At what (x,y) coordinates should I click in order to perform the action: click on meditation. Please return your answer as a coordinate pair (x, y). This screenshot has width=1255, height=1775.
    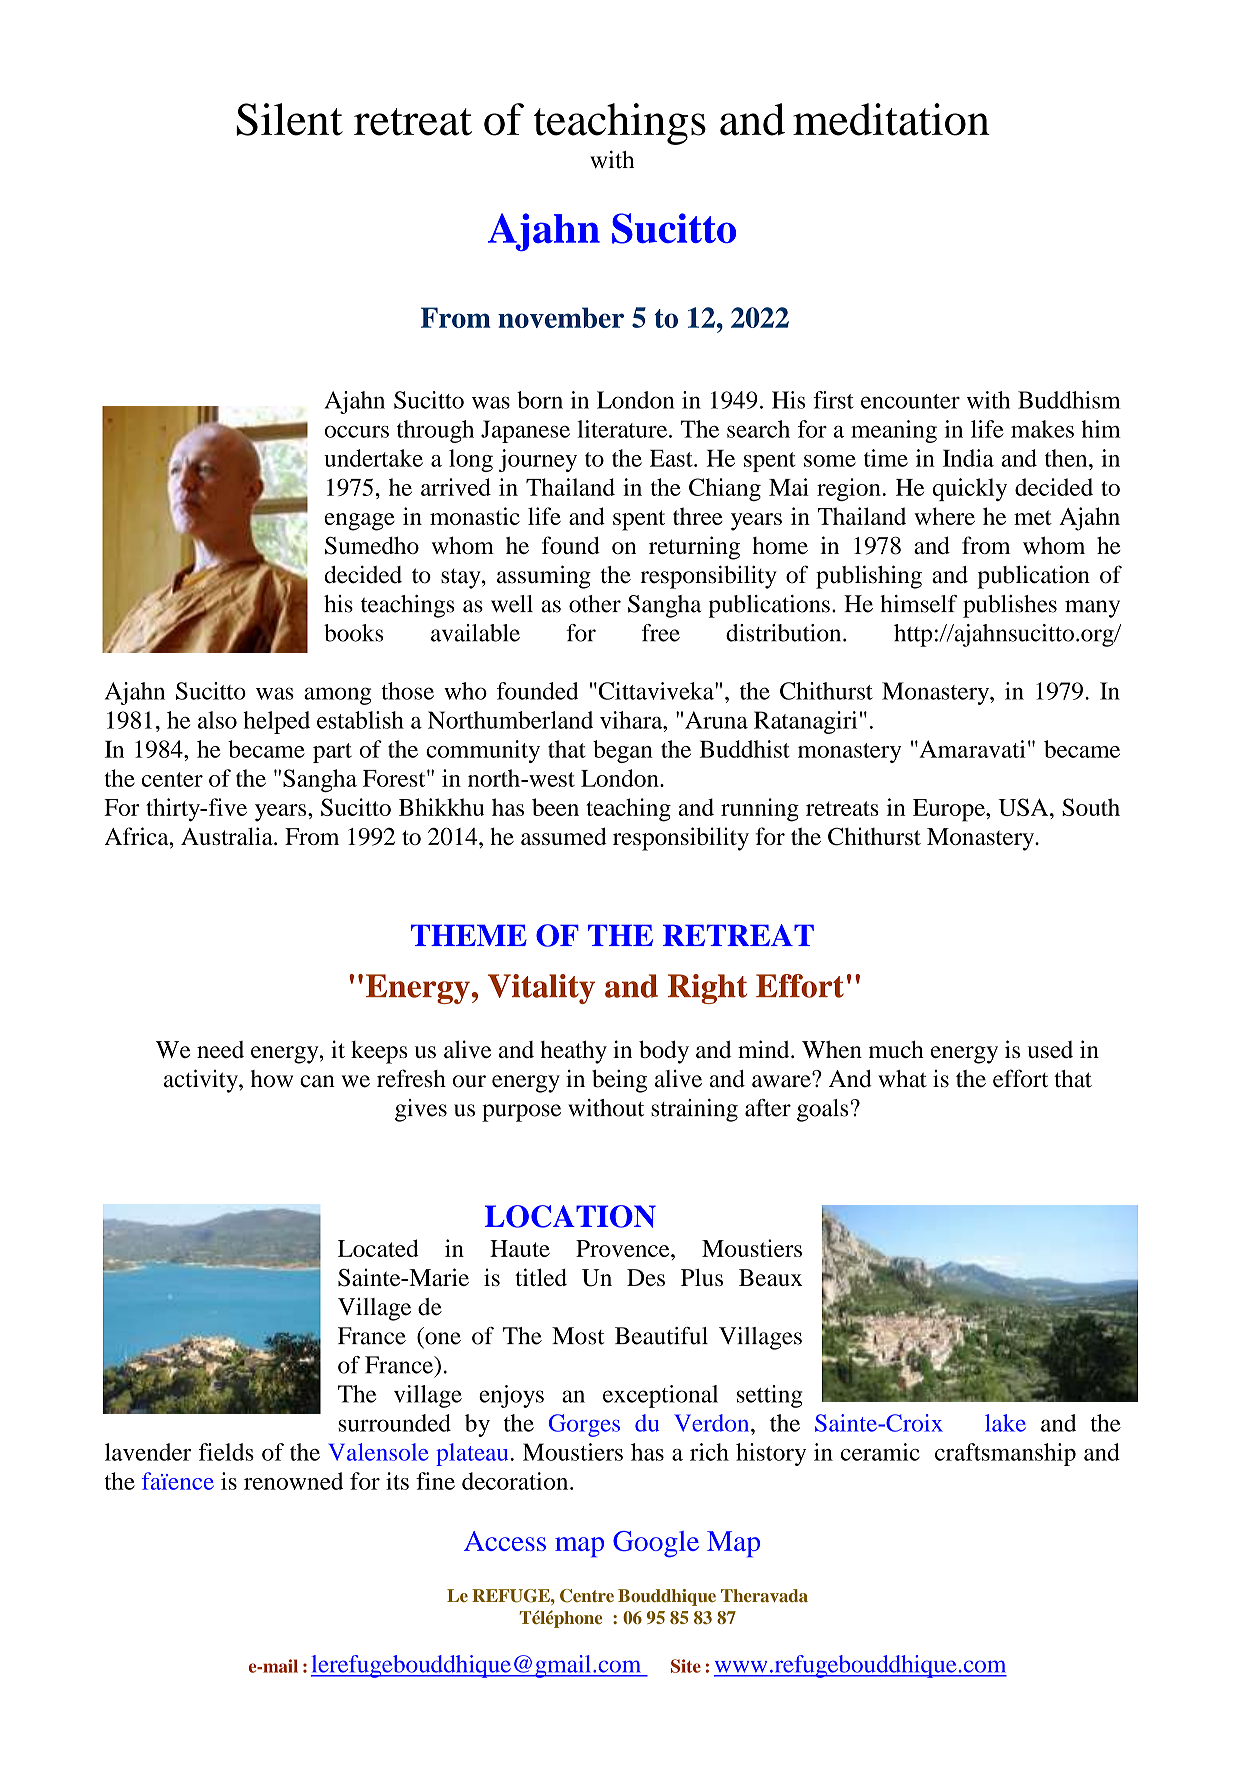
    Looking at the image, I should click on (891, 119).
